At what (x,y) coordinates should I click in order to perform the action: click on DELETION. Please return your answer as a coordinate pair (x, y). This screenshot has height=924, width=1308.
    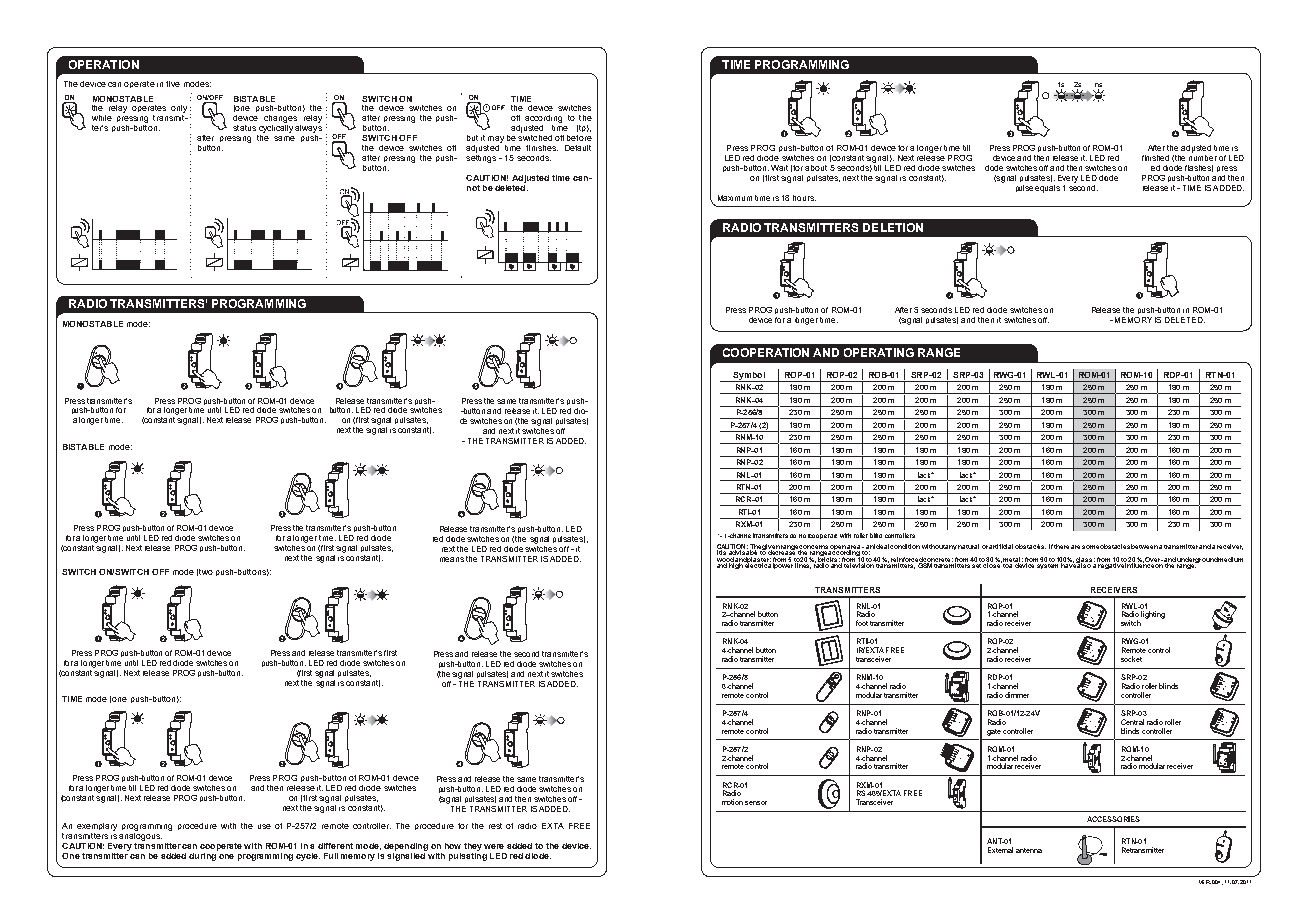
    Looking at the image, I should click on (893, 227).
